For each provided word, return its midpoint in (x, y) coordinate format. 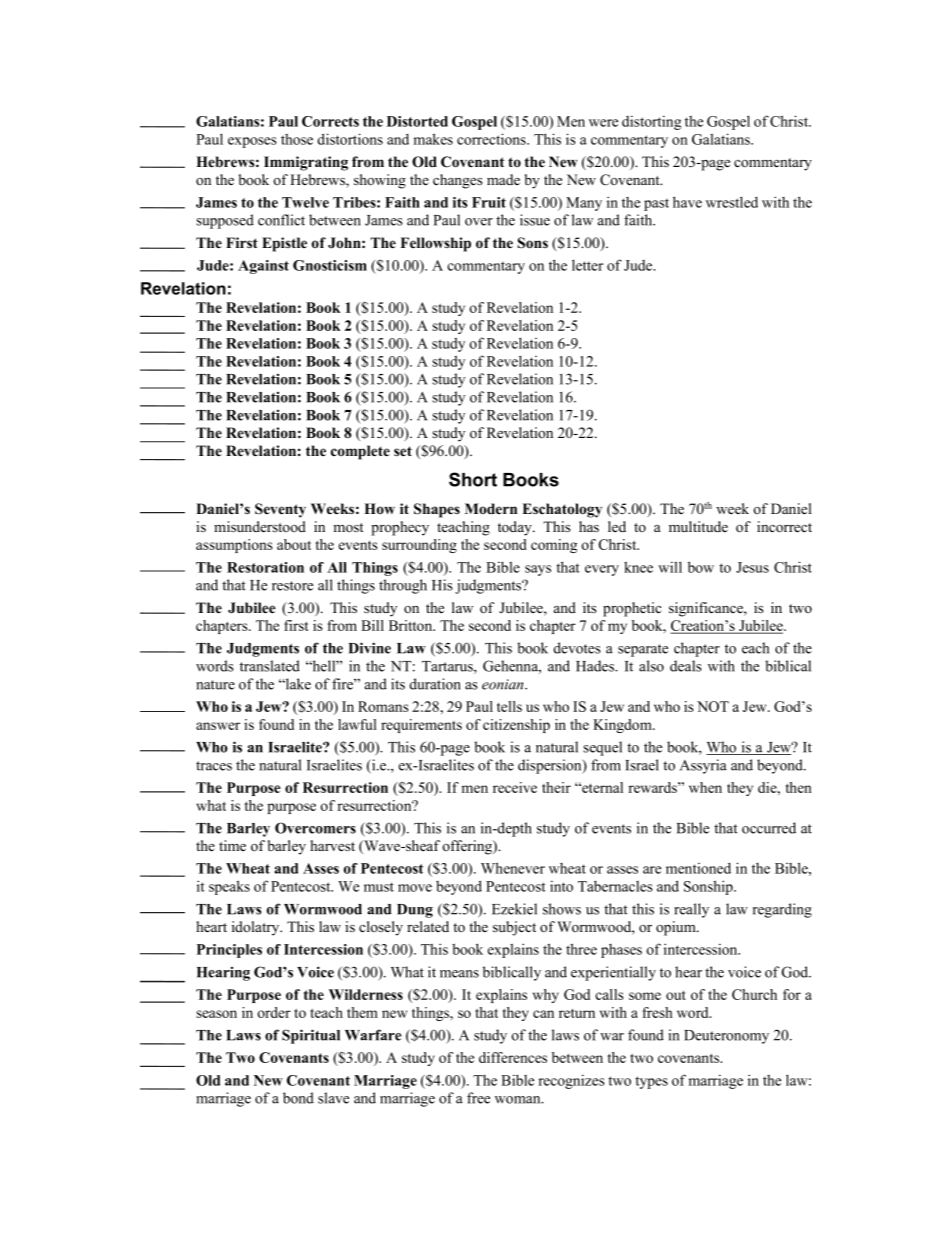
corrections (492, 139)
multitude (698, 526)
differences (513, 1057)
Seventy (280, 510)
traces (214, 766)
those (297, 139)
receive (515, 787)
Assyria (703, 766)
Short (473, 479)
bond (298, 1098)
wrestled (732, 202)
